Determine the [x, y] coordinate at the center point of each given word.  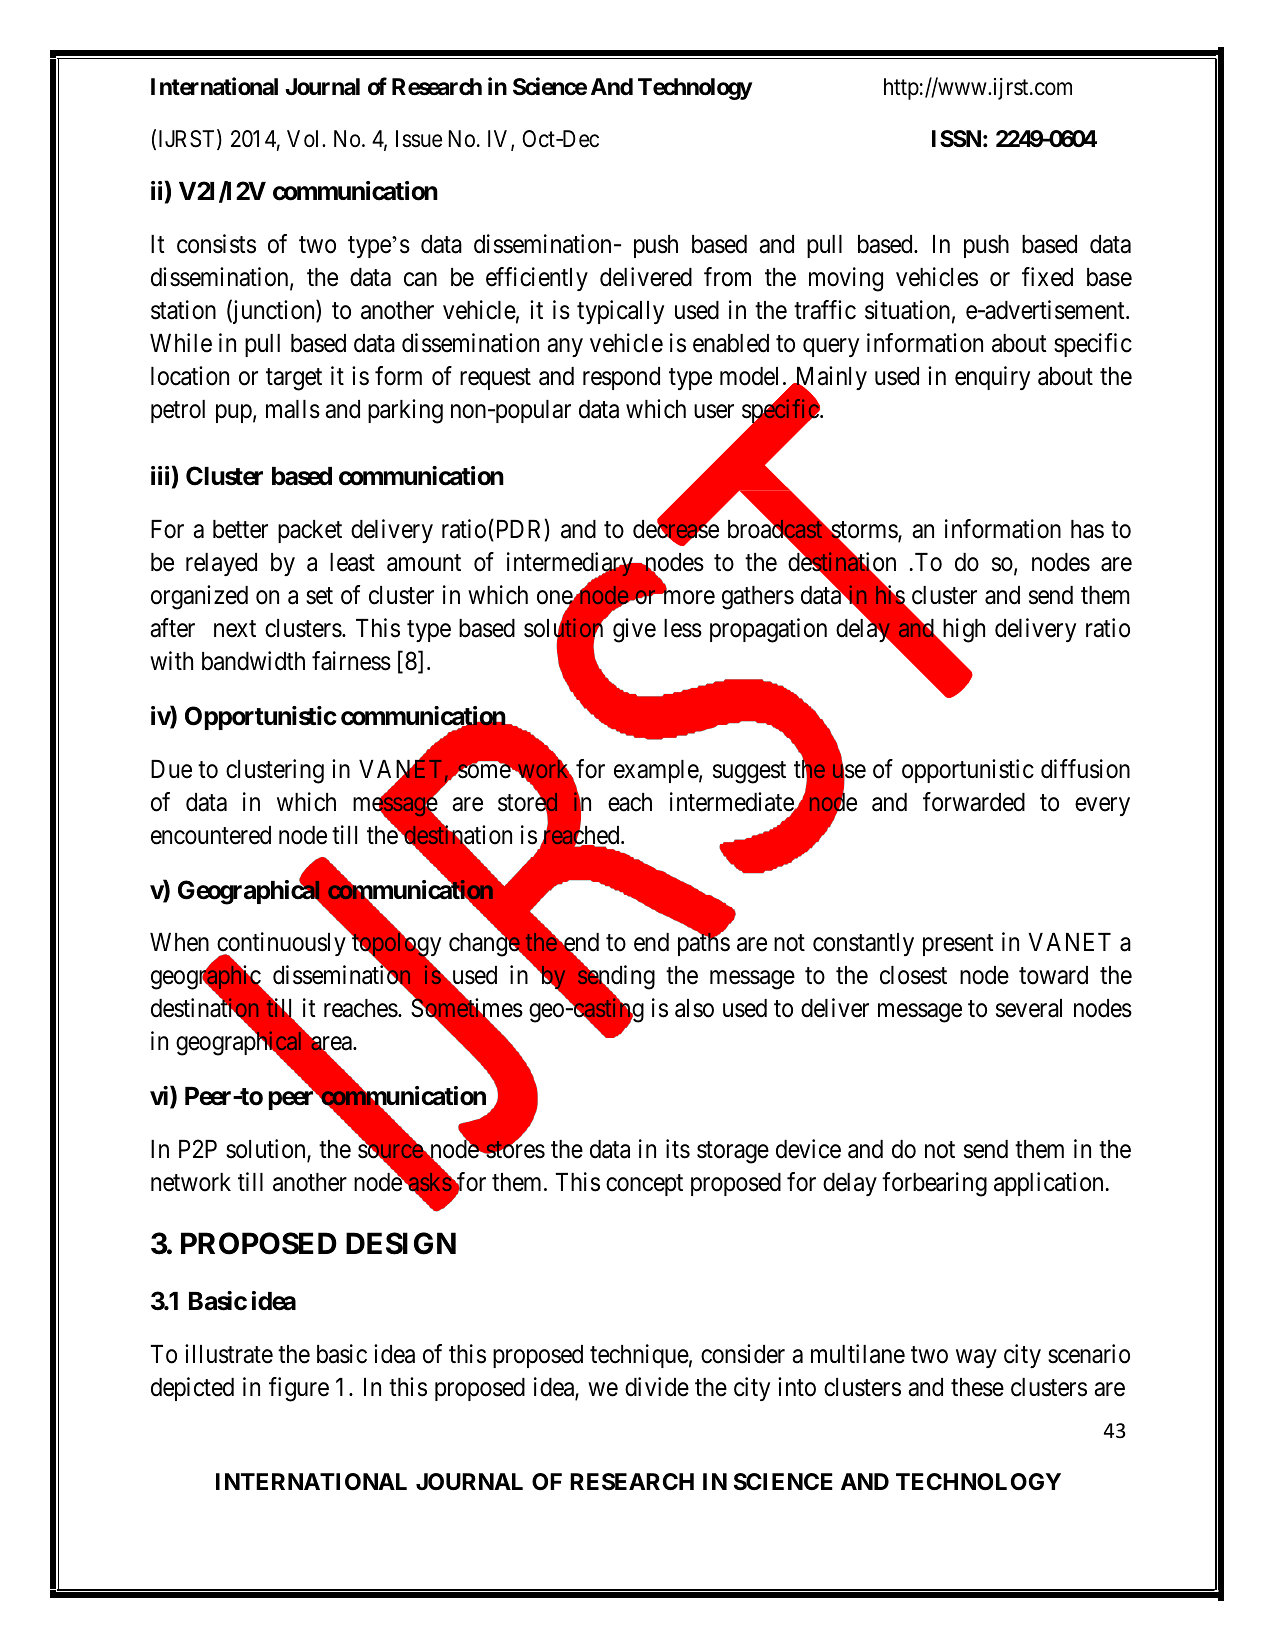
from [727, 277]
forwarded [974, 802]
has [1087, 529]
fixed [1047, 277]
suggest [749, 772]
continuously [280, 946]
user [714, 412]
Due [171, 769]
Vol [305, 139]
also [694, 1008]
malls [293, 409]
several [1029, 1008]
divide [657, 1387]
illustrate [229, 1354]
